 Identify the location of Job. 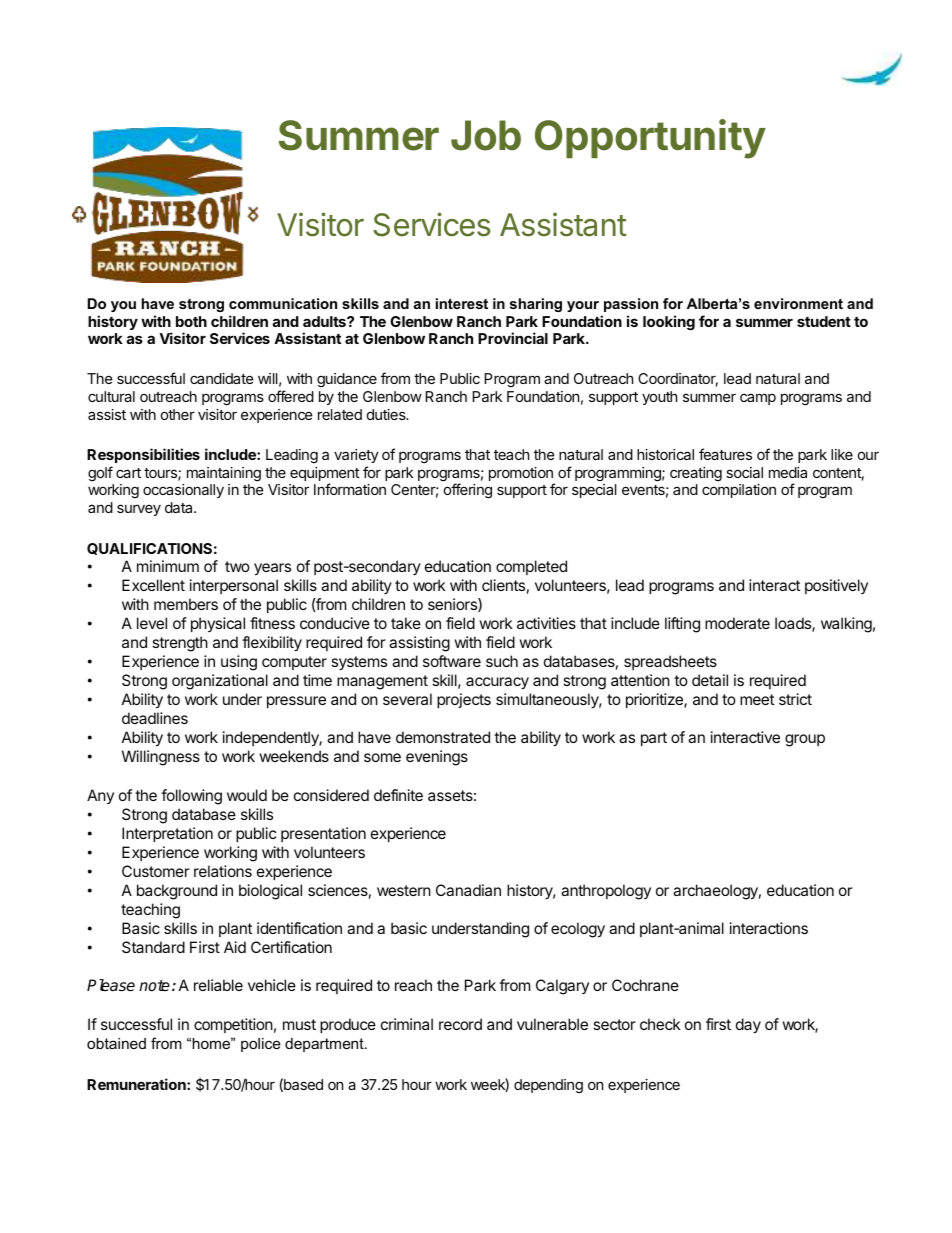
(486, 135).
